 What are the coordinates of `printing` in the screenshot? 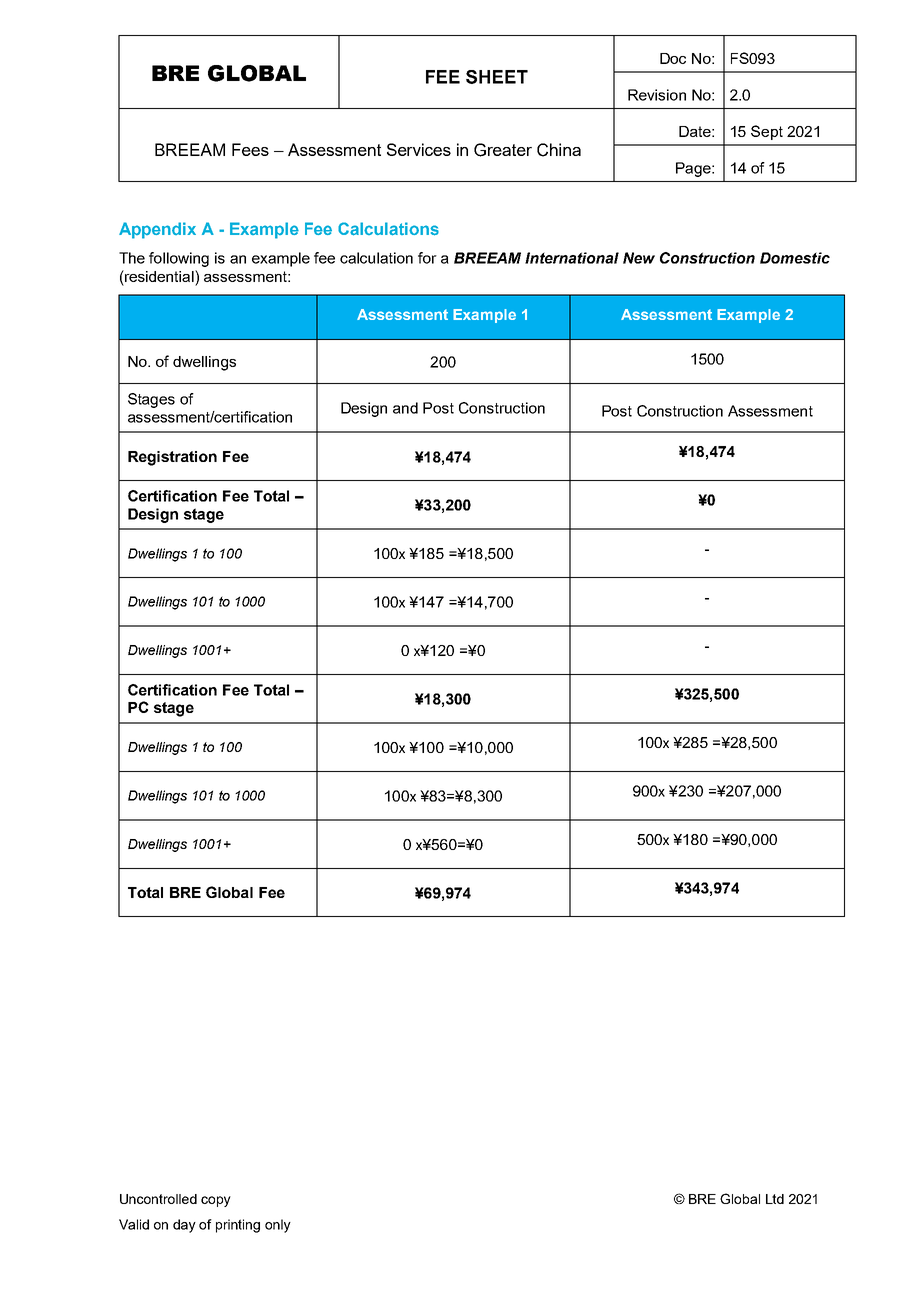 It's located at (238, 1226).
